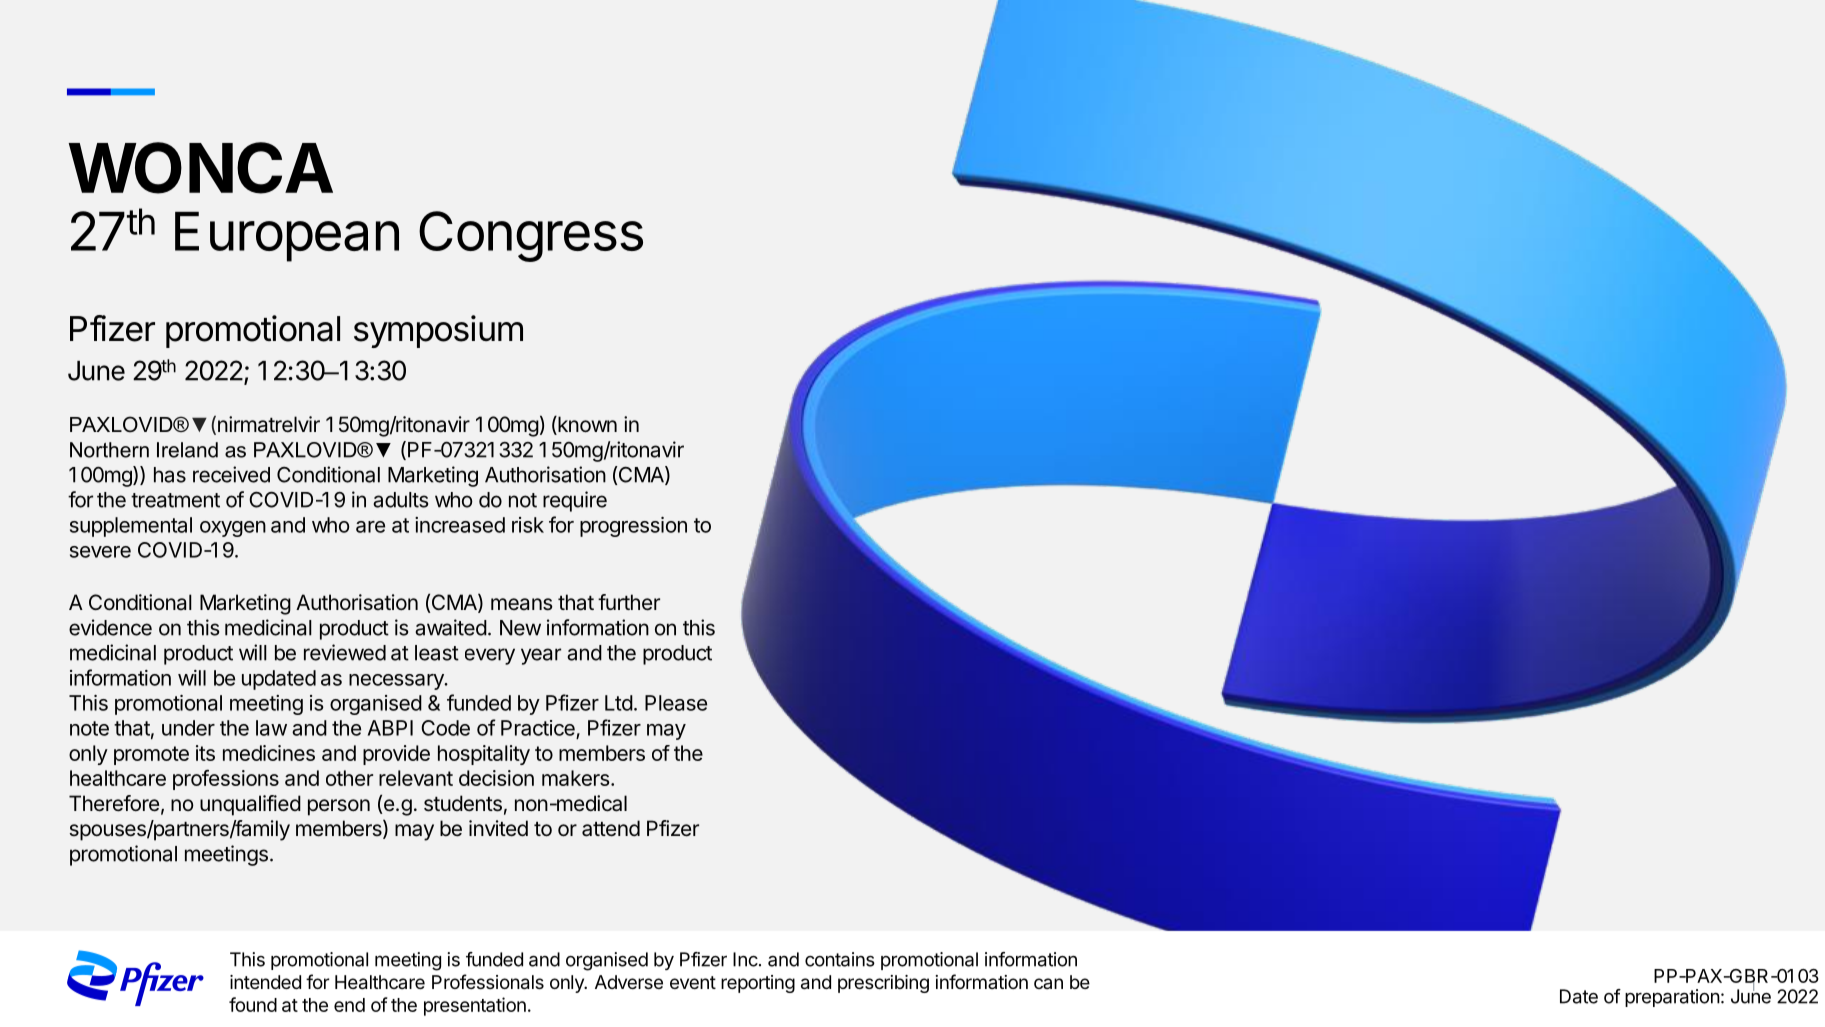  What do you see at coordinates (676, 703) in the image?
I see `Please` at bounding box center [676, 703].
